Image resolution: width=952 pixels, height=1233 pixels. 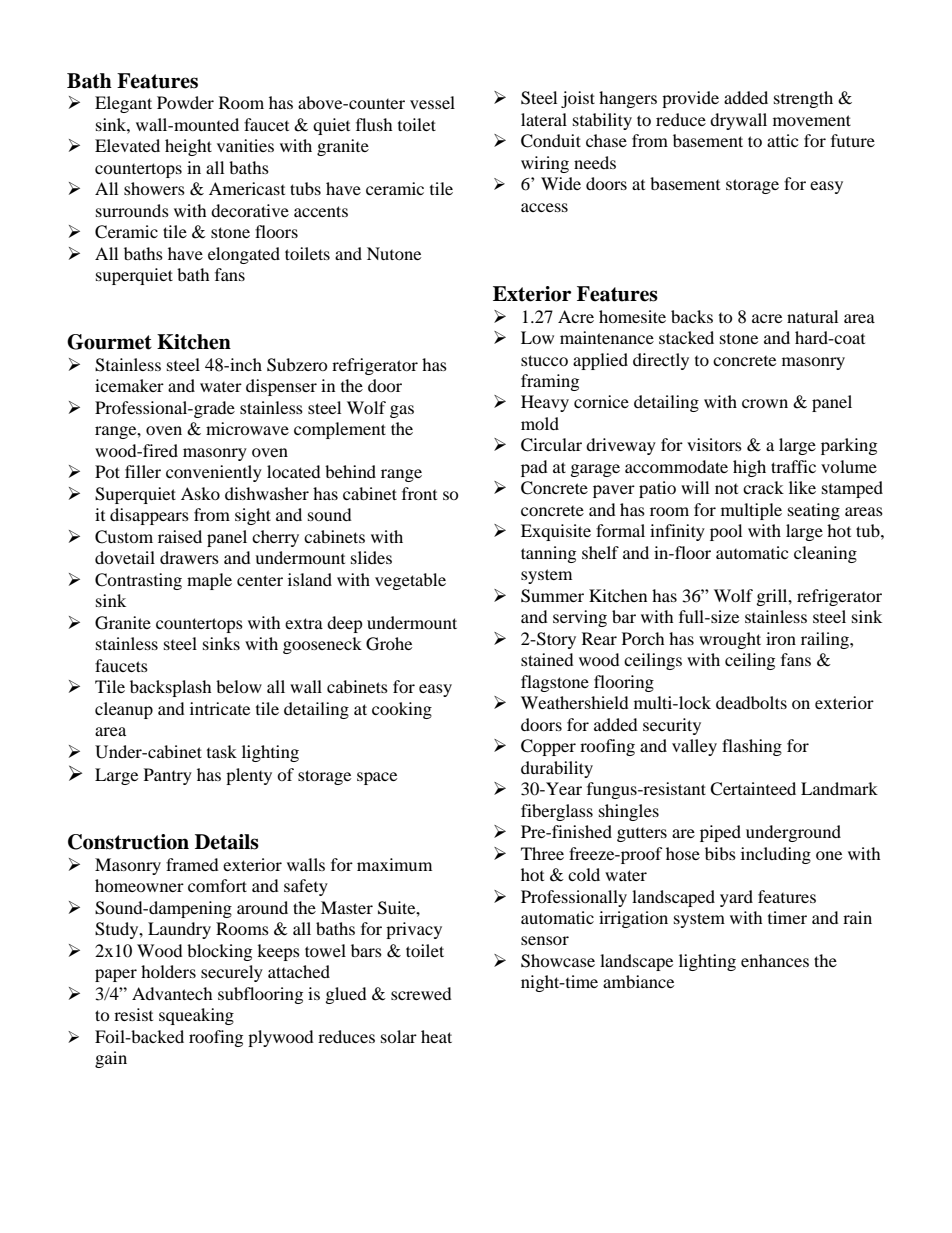 What do you see at coordinates (168, 776) in the page?
I see `Pantry` at bounding box center [168, 776].
